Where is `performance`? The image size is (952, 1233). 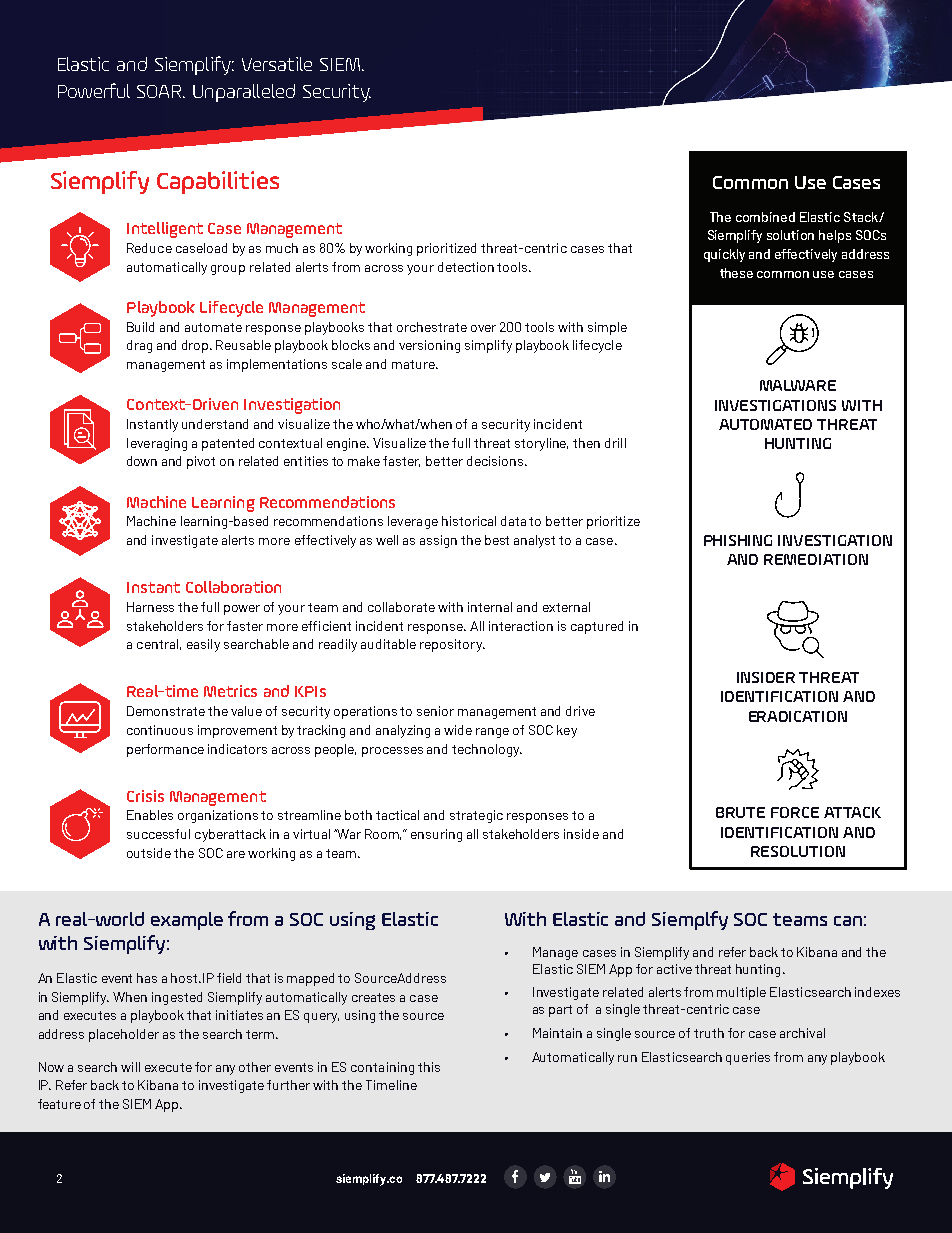
performance is located at coordinates (165, 750).
